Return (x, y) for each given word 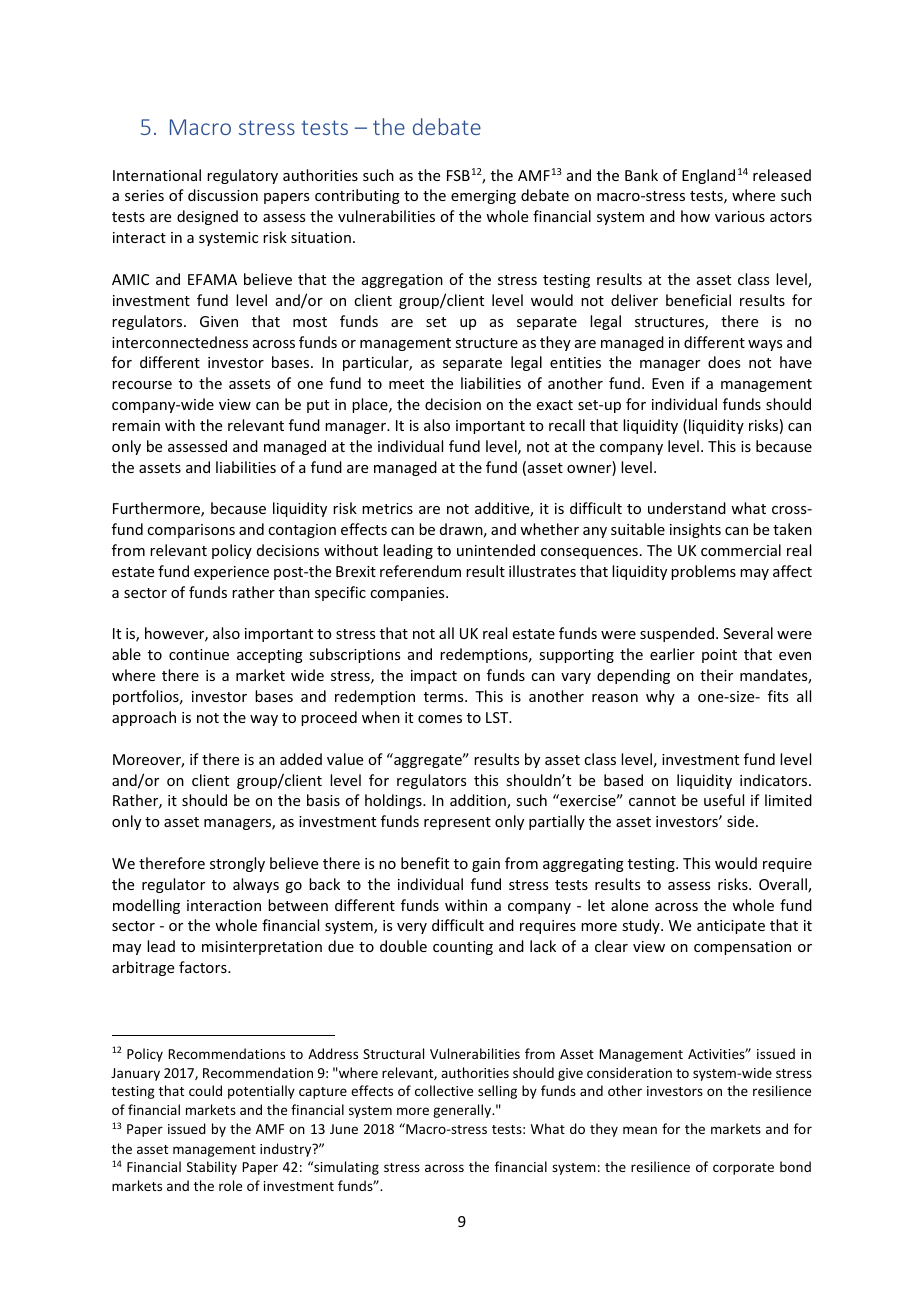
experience (231, 573)
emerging (483, 197)
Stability (212, 1168)
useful (724, 800)
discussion (223, 195)
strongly (237, 864)
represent (457, 823)
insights (695, 530)
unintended (496, 550)
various (740, 216)
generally (463, 1111)
